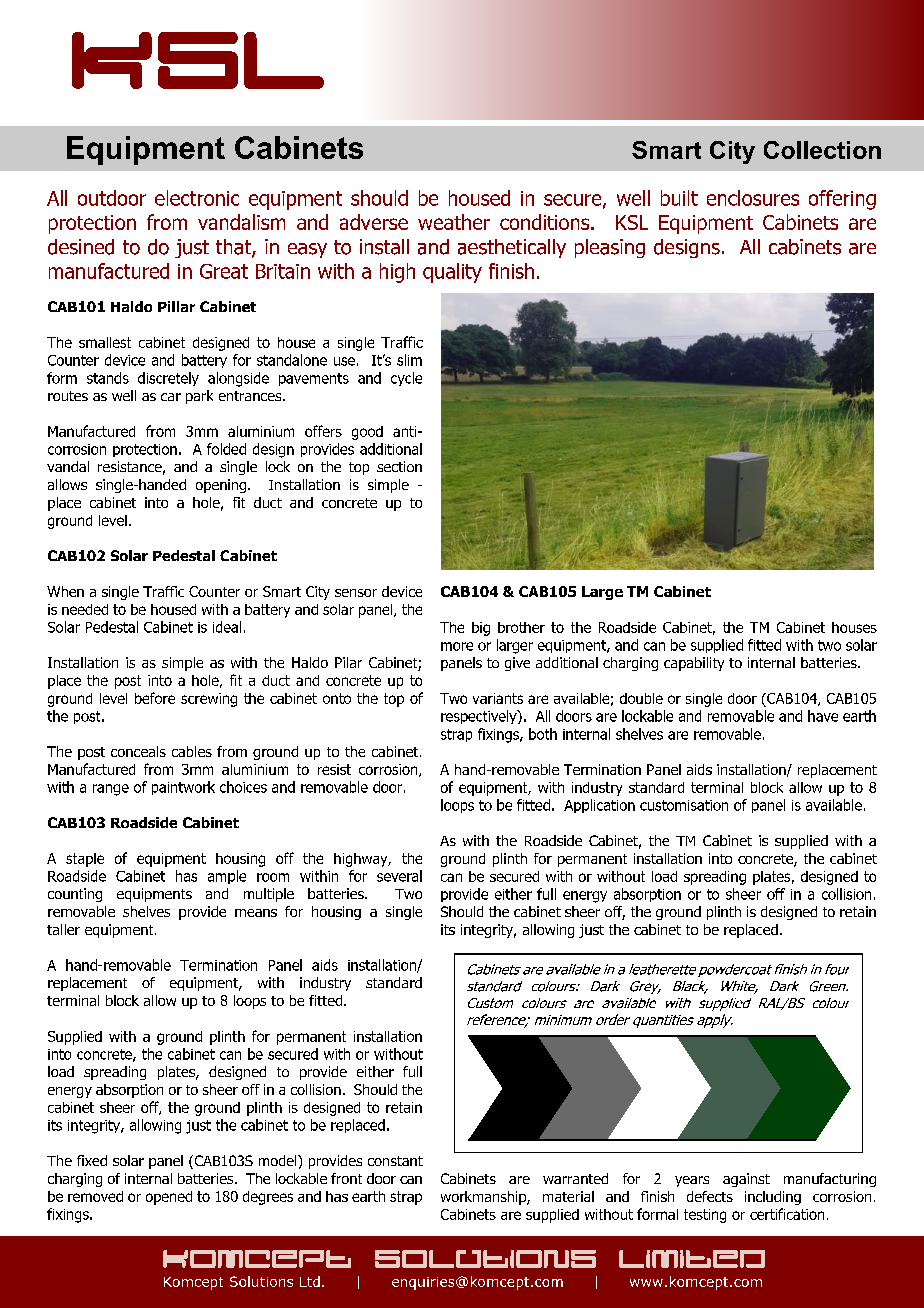 The image size is (924, 1308). Describe the element at coordinates (395, 1161) in the screenshot. I see `constant` at that location.
